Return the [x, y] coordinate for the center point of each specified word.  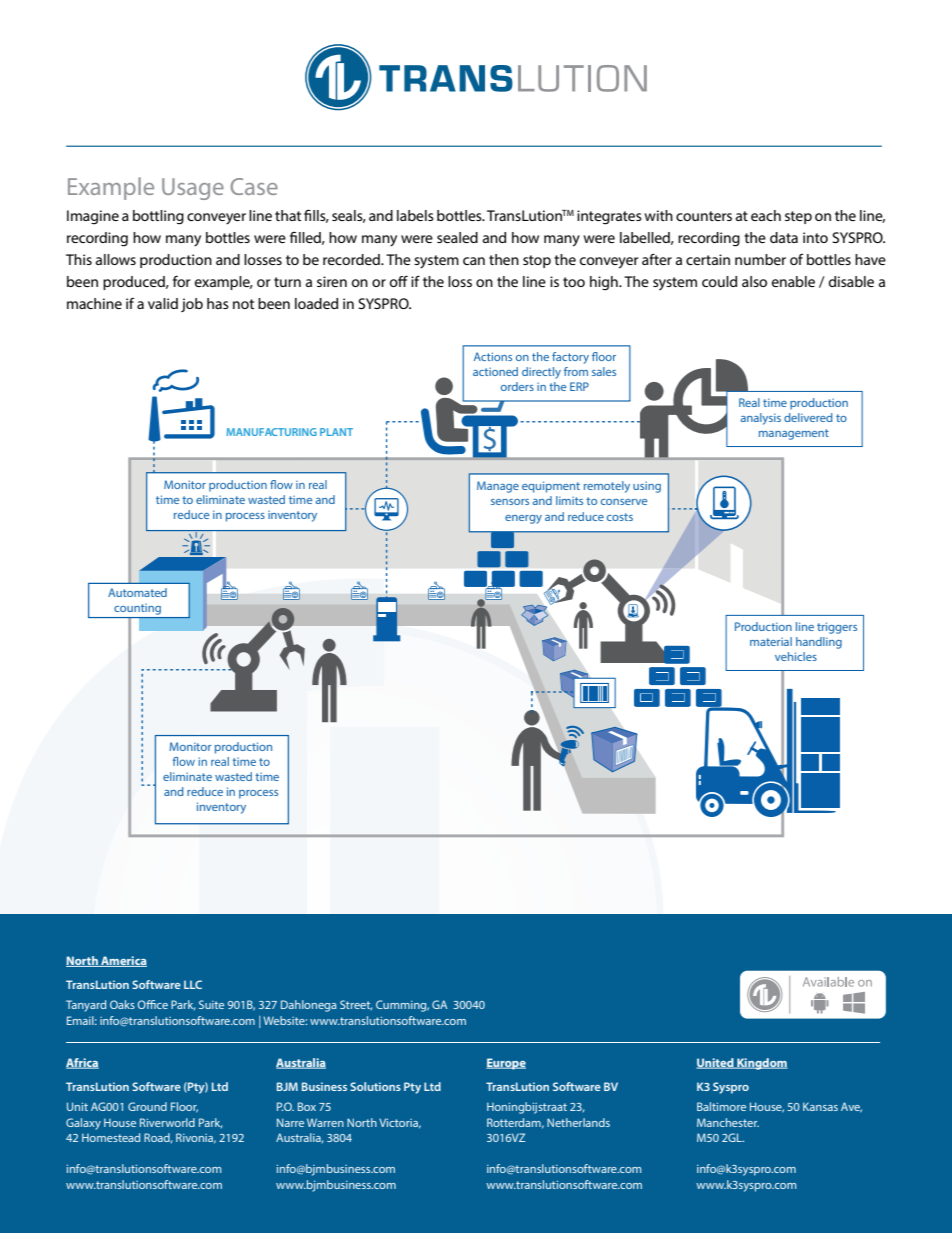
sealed [457, 237]
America [123, 961]
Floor [184, 1107]
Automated [137, 592]
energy [523, 519]
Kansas [820, 1106]
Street [356, 1005]
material [771, 641]
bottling [158, 217]
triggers [837, 628]
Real [749, 402]
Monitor [190, 746]
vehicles [796, 656]
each [766, 215]
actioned [495, 371]
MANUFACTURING [271, 432]
